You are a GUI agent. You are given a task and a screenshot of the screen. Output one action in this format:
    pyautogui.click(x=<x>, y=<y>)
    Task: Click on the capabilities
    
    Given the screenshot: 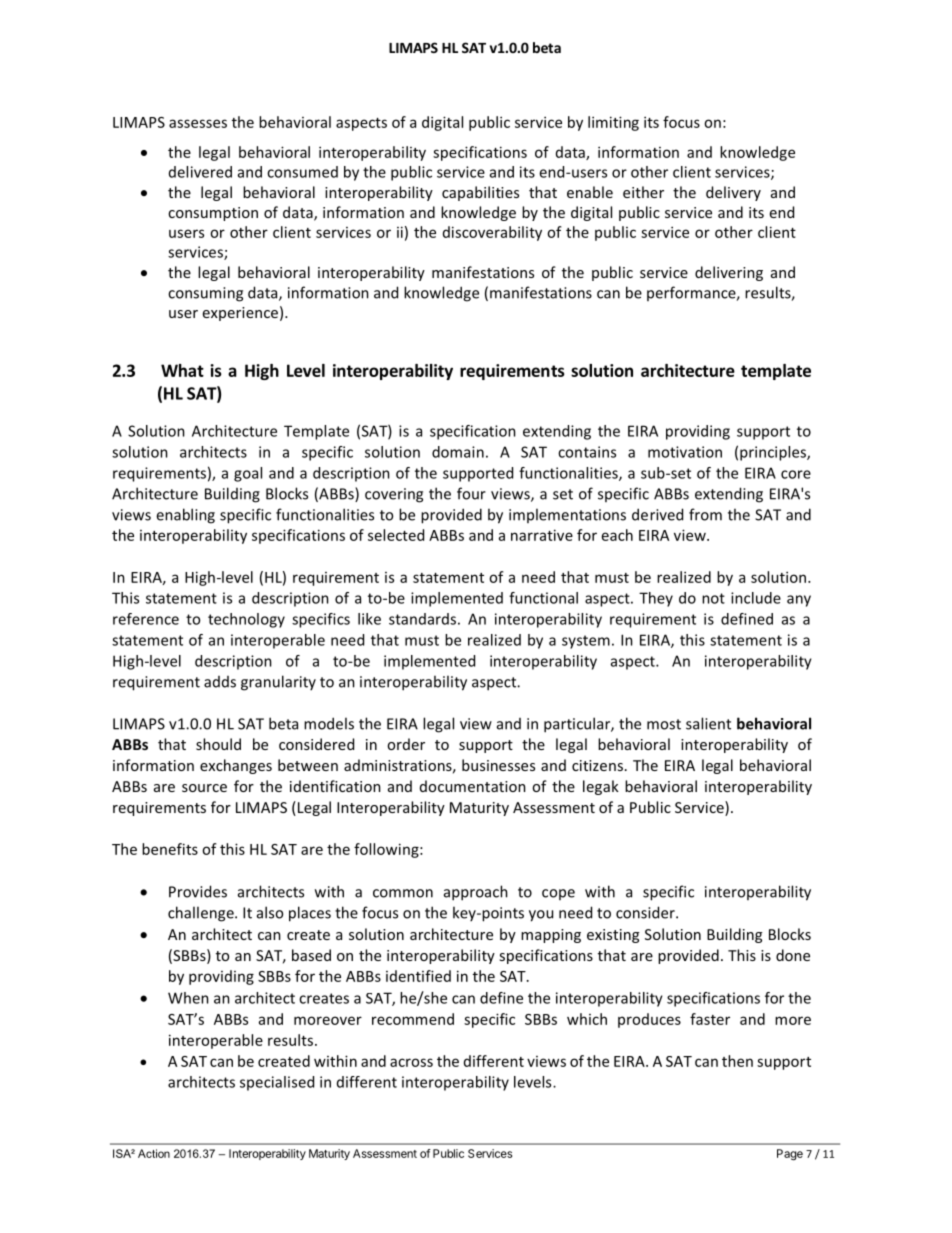 What is the action you would take?
    pyautogui.click(x=480, y=193)
